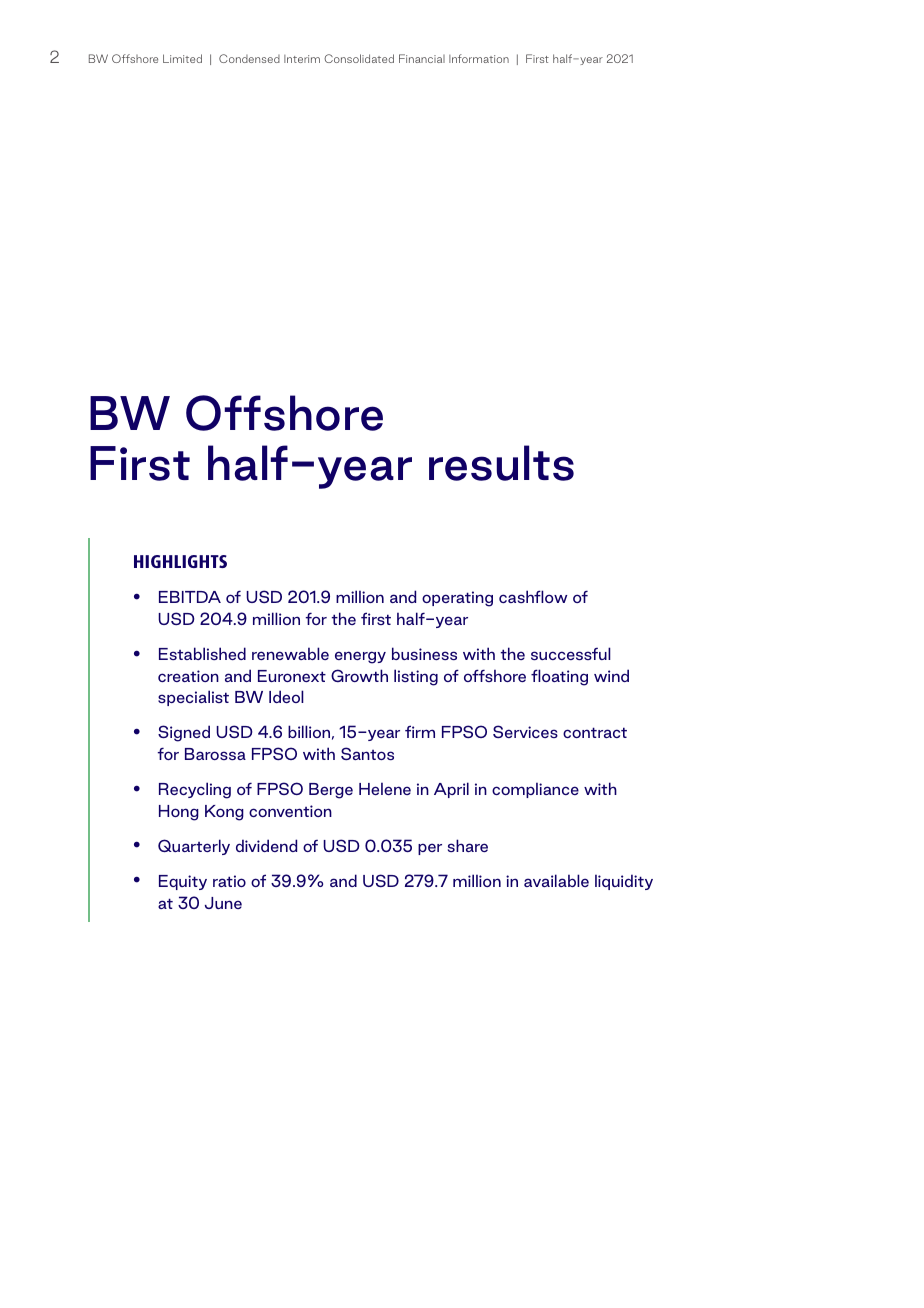  What do you see at coordinates (479, 58) in the screenshot?
I see `Information` at bounding box center [479, 58].
